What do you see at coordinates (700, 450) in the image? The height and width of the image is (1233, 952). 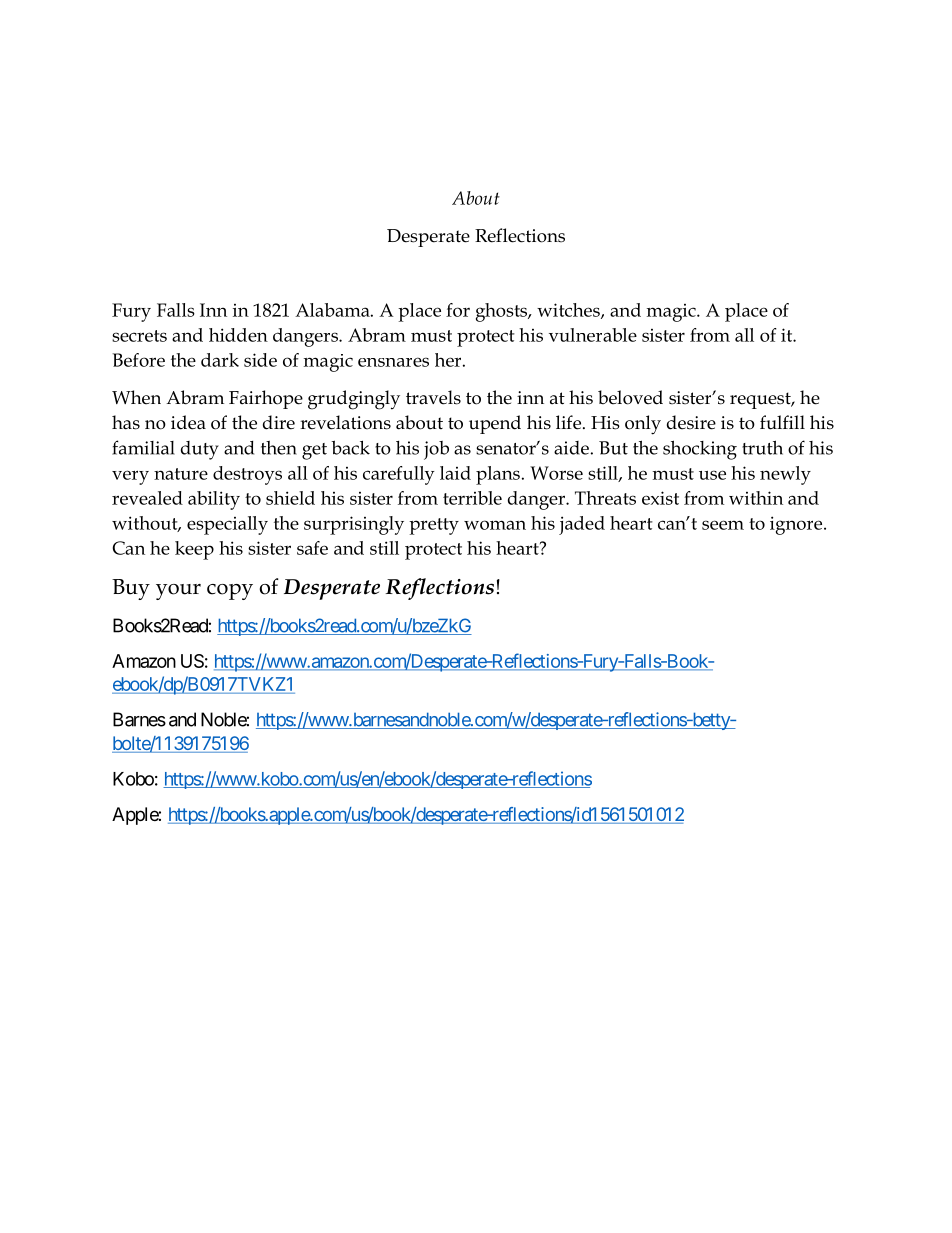 I see `shocking` at bounding box center [700, 450].
